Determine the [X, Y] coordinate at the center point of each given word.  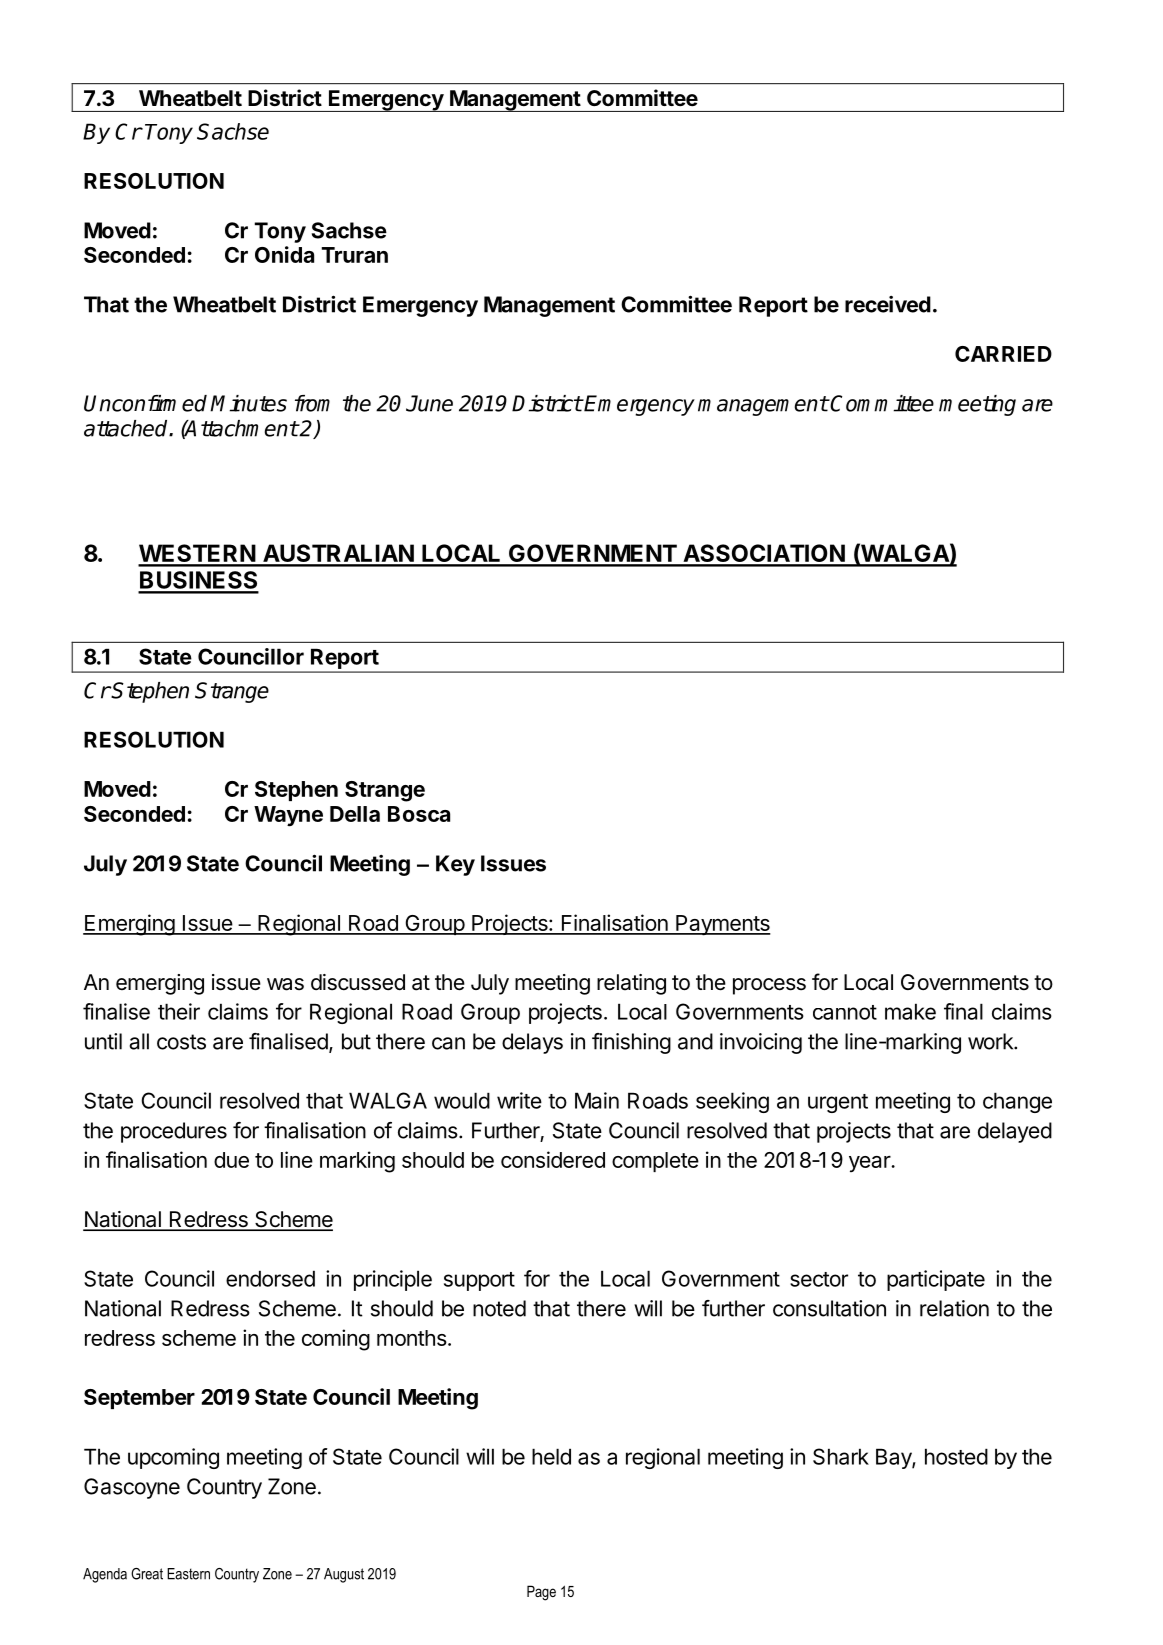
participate [936, 1280]
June [429, 403]
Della [355, 814]
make [910, 1011]
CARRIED [1003, 354]
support [479, 1281]
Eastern [188, 1574]
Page [541, 1593]
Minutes [248, 403]
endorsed [270, 1278]
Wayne [288, 816]
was [285, 984]
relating [631, 984]
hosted [956, 1456]
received [888, 304]
